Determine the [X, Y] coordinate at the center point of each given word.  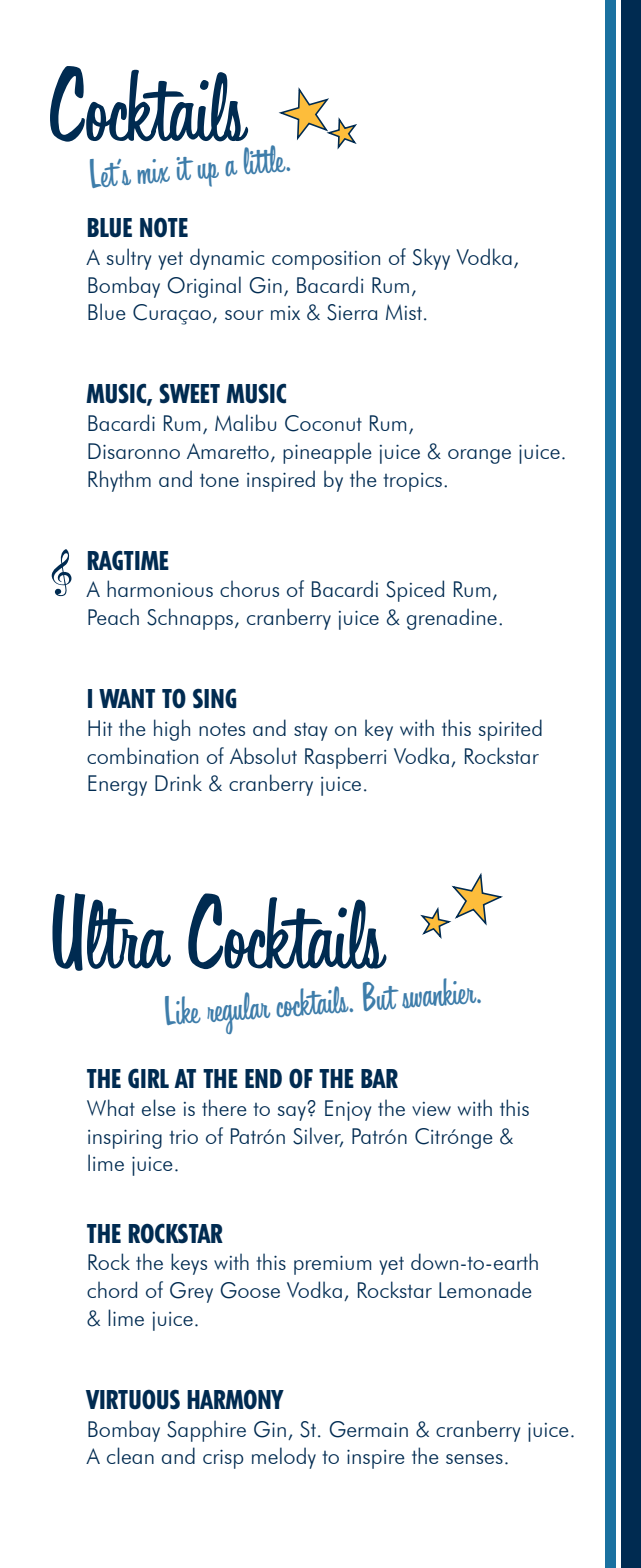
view [431, 1109]
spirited [510, 730]
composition [326, 260]
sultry [129, 259]
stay [310, 731]
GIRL [148, 1078]
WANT [127, 698]
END [263, 1078]
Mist [404, 312]
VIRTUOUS [133, 1399]
